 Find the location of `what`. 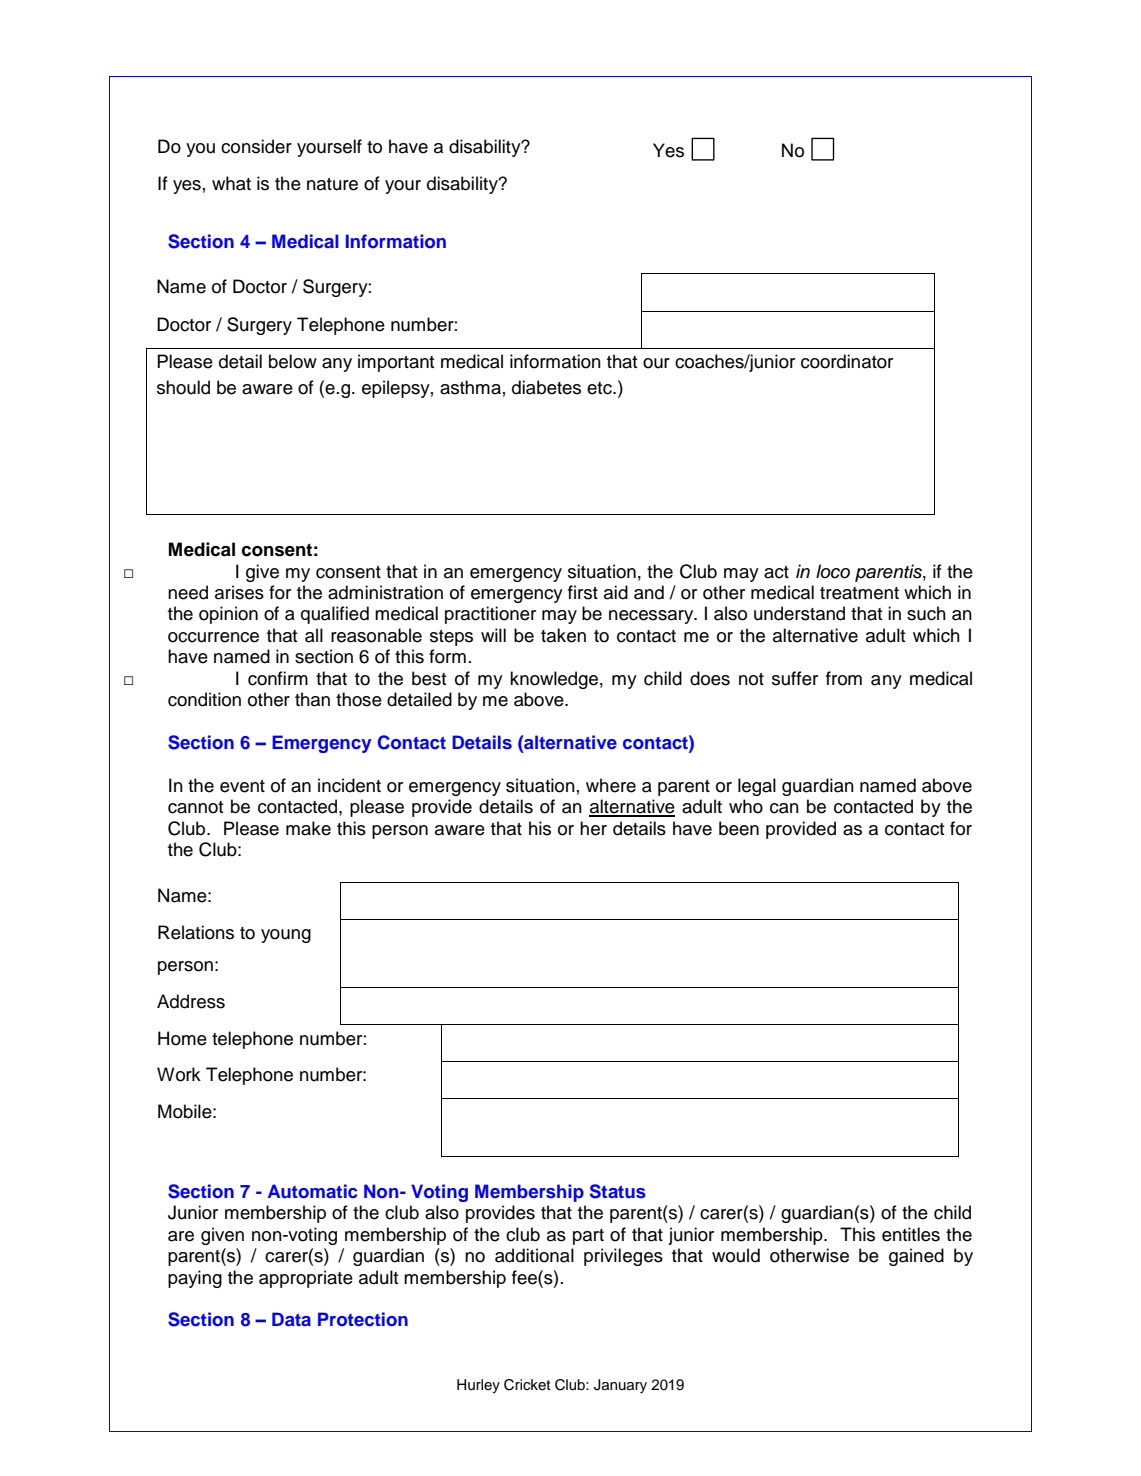

what is located at coordinates (231, 183).
